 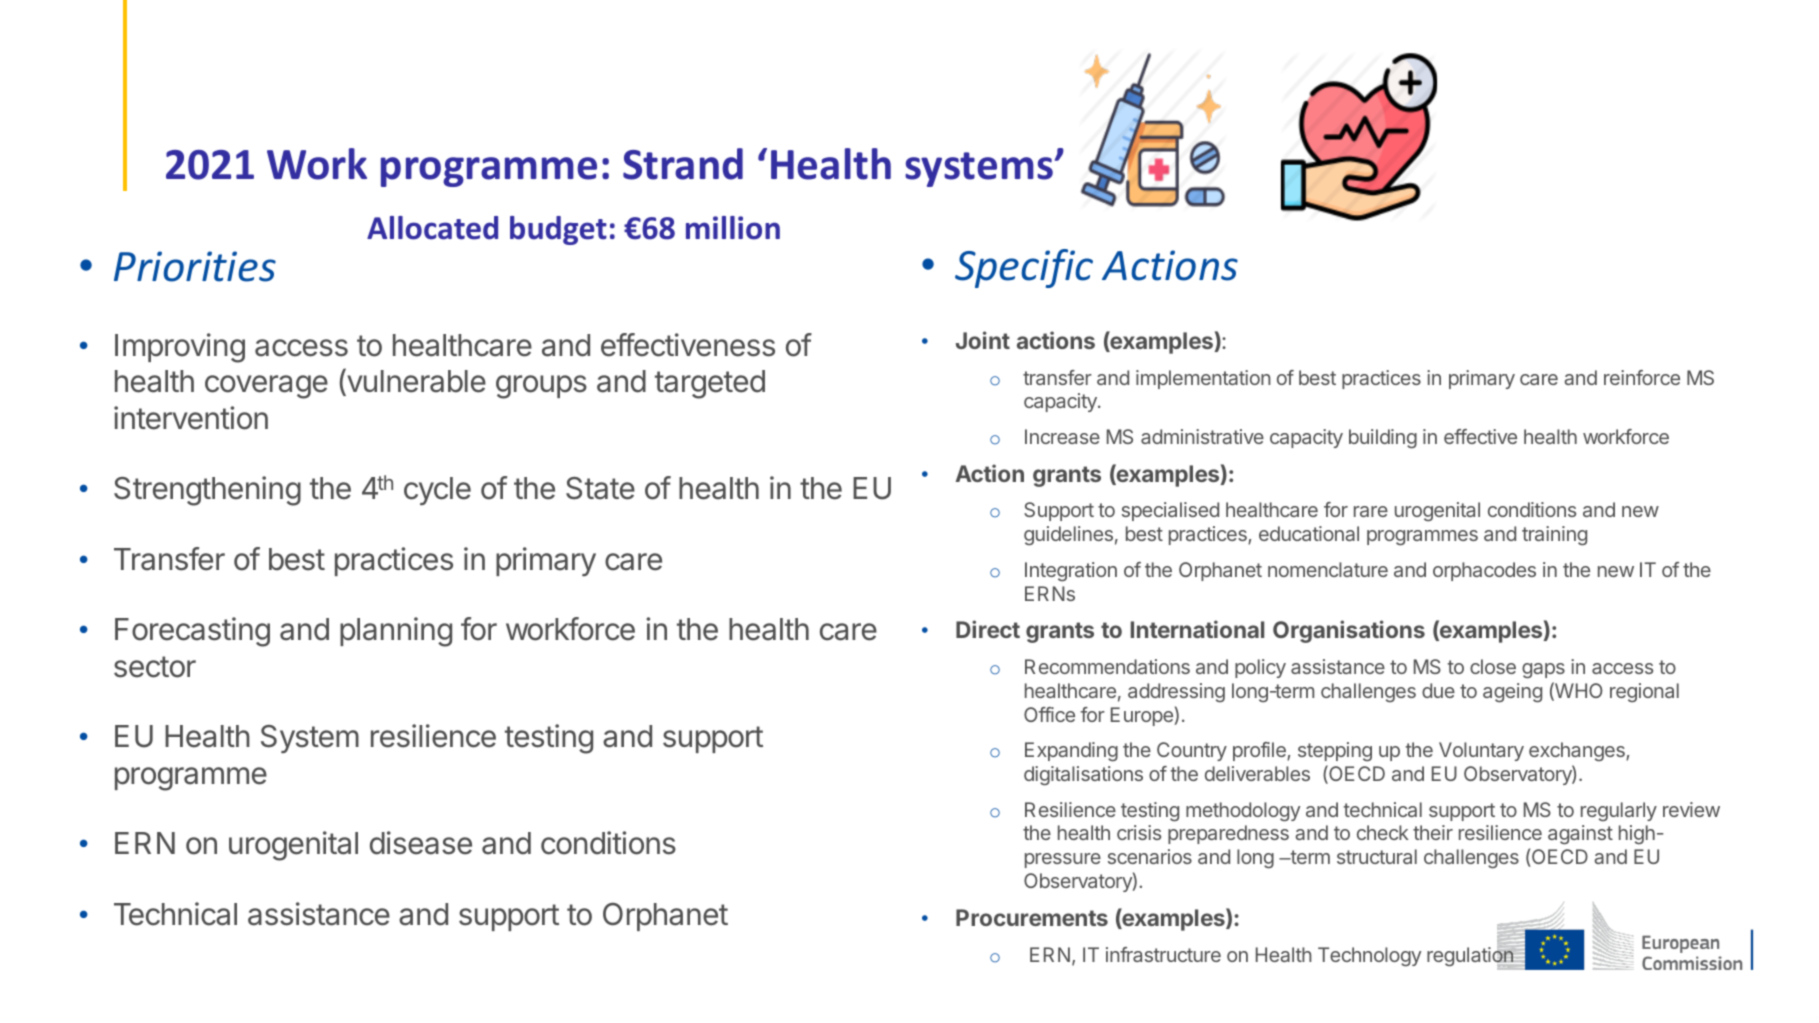 I want to click on Expanding, so click(x=1071, y=752).
